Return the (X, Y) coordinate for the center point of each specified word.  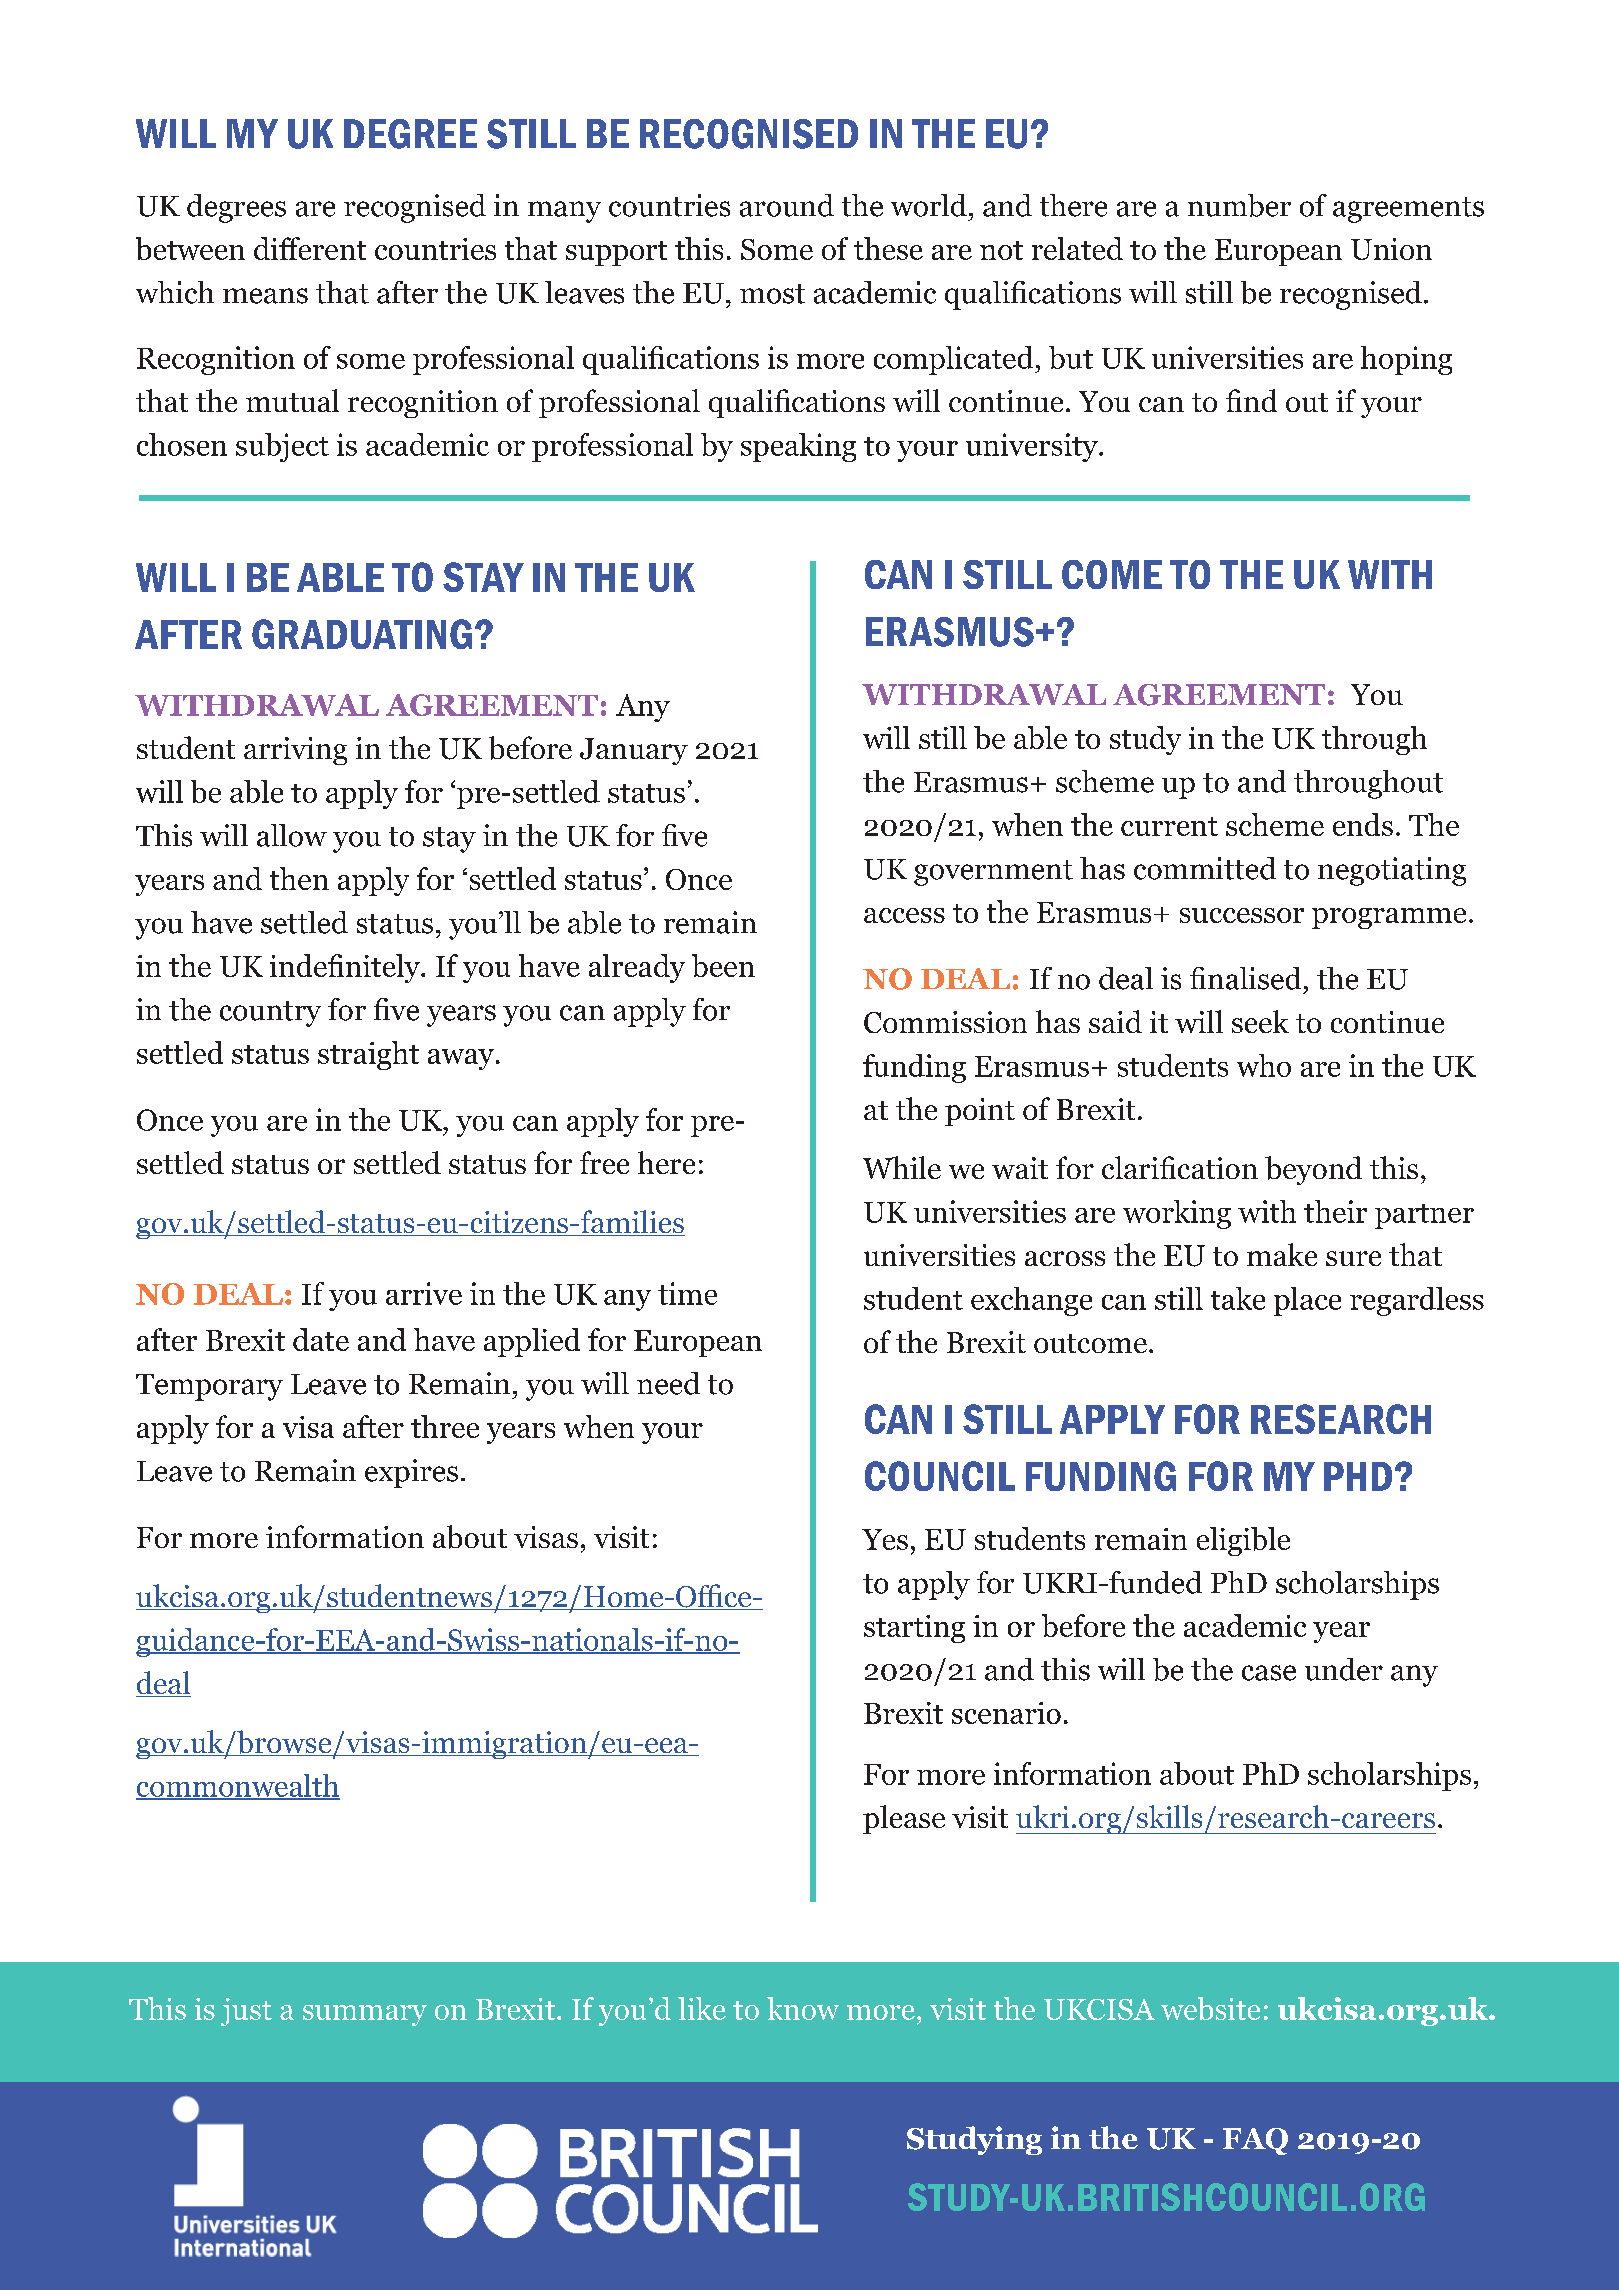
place (1307, 1301)
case (1269, 1673)
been (723, 965)
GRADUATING (362, 634)
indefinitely (346, 968)
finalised (1245, 978)
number (1239, 205)
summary (365, 2015)
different (310, 248)
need (668, 1383)
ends (1363, 824)
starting (914, 1629)
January (634, 751)
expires (411, 1473)
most (772, 294)
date (321, 1339)
